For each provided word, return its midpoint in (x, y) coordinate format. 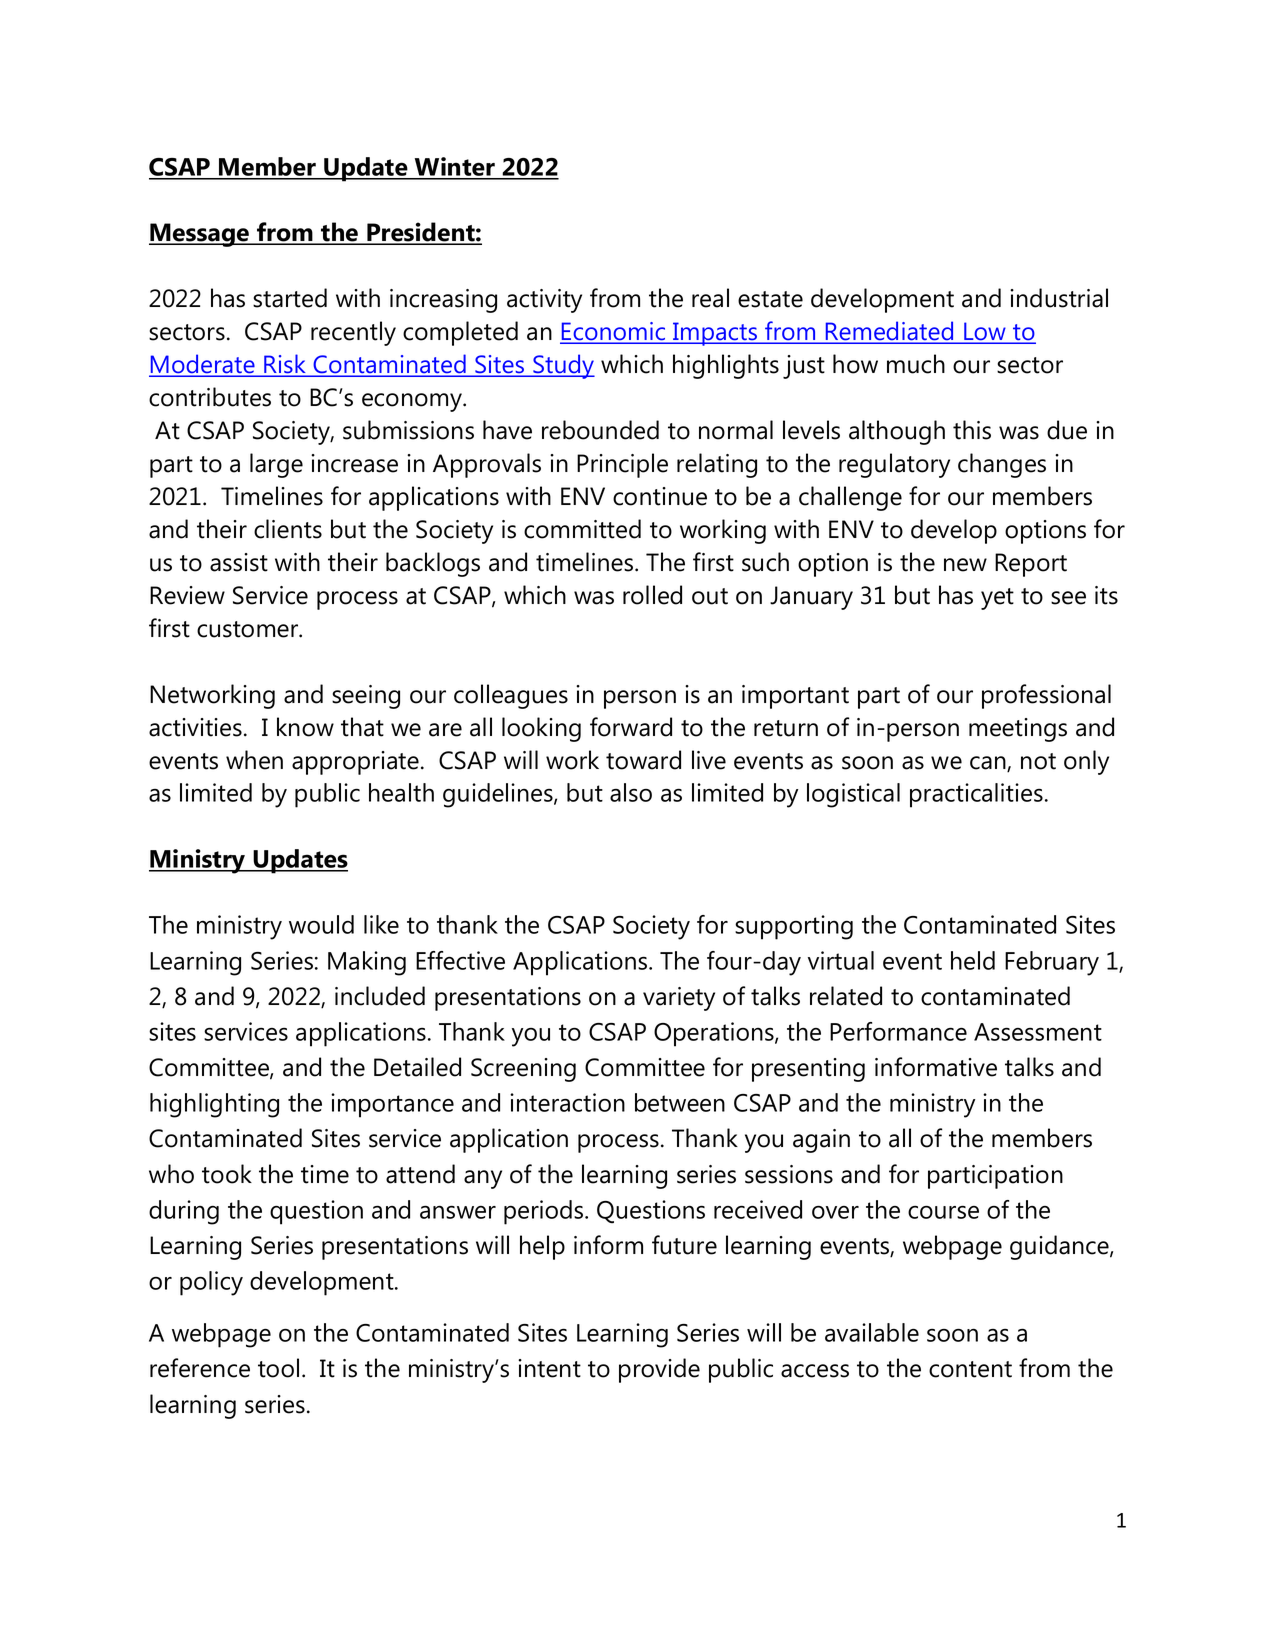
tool (278, 1368)
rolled (652, 595)
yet (997, 599)
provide (659, 1370)
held (973, 960)
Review (187, 595)
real (710, 298)
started (290, 298)
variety (679, 999)
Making (367, 963)
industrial (1059, 298)
